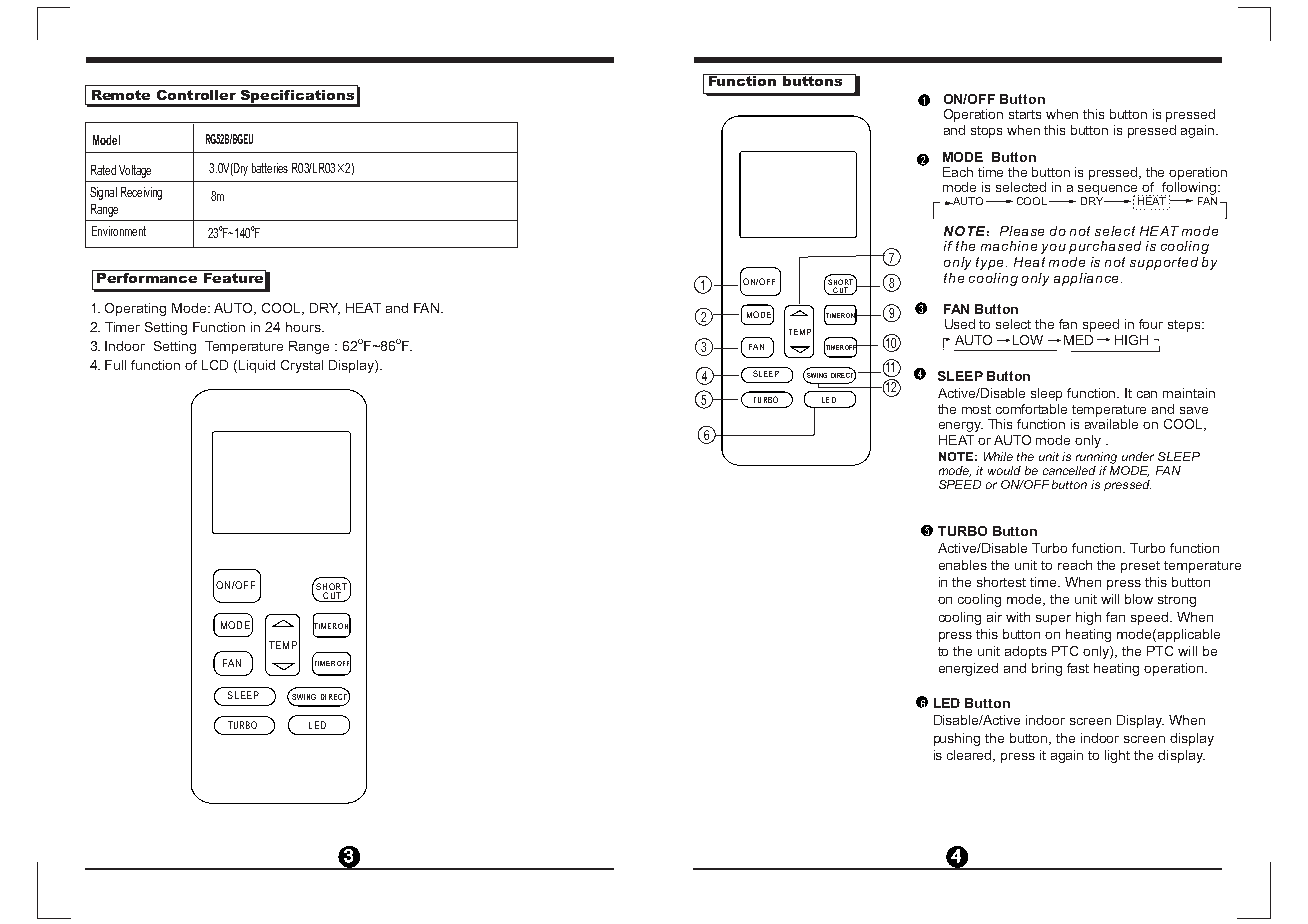 This page has width=1308, height=924. What do you see at coordinates (963, 565) in the page?
I see `enables` at bounding box center [963, 565].
